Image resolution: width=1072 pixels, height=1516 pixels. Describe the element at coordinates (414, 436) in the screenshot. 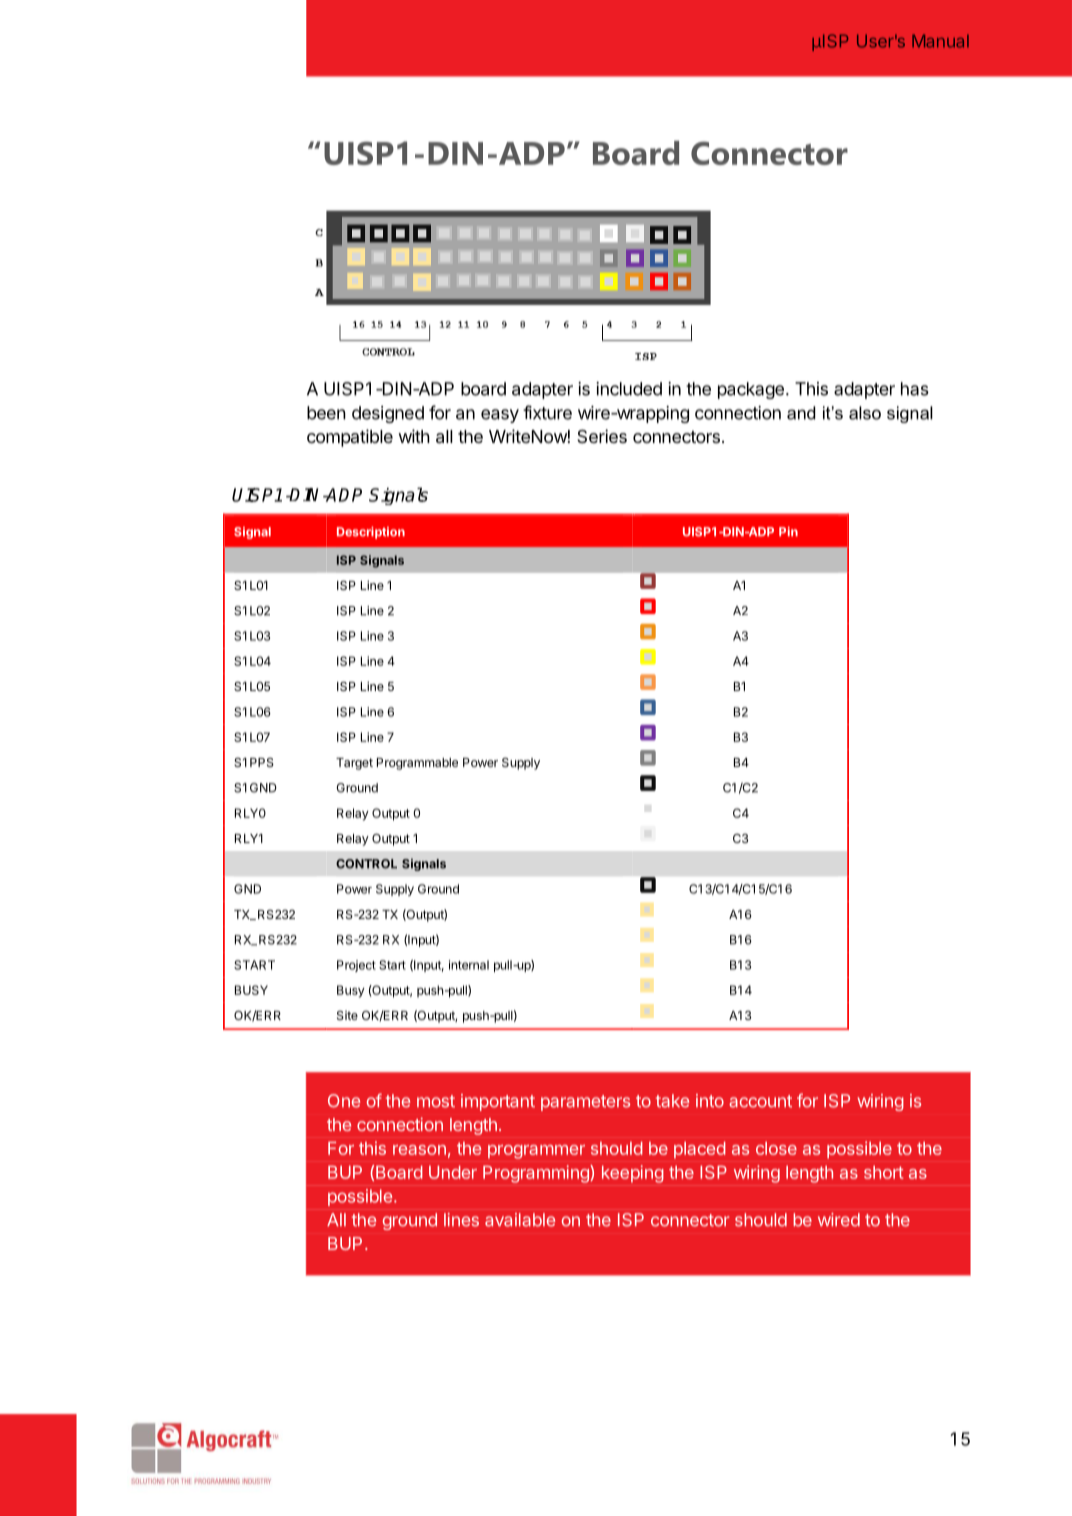

I see `with` at that location.
